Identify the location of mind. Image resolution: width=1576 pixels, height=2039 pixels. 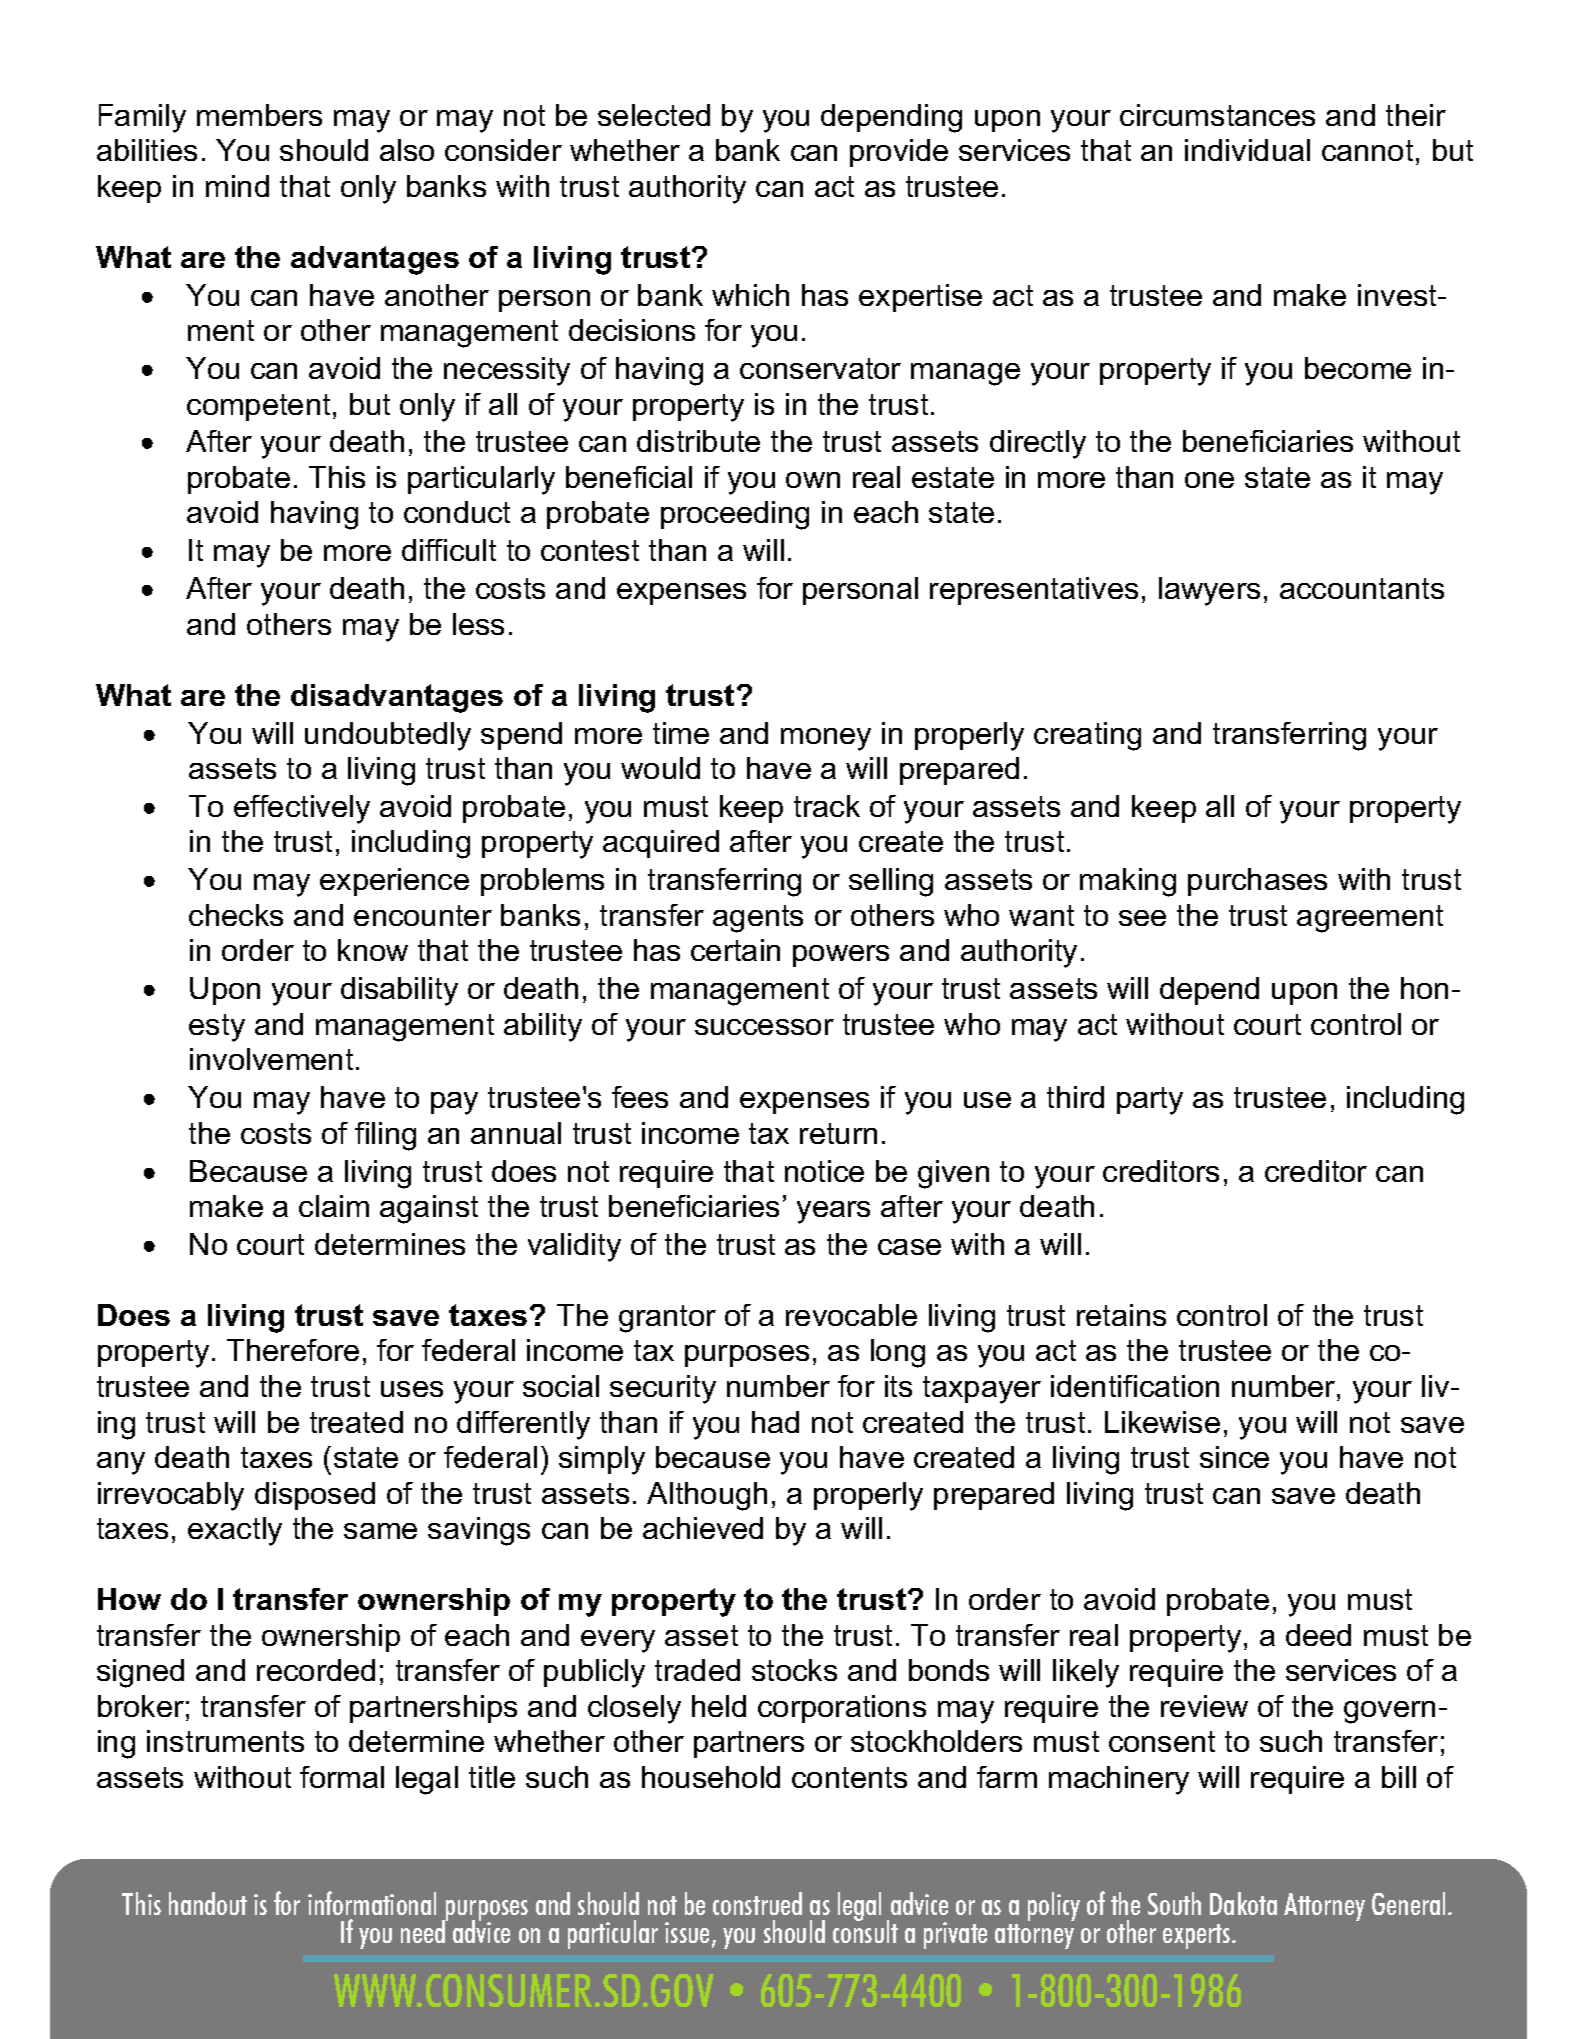
(237, 186).
